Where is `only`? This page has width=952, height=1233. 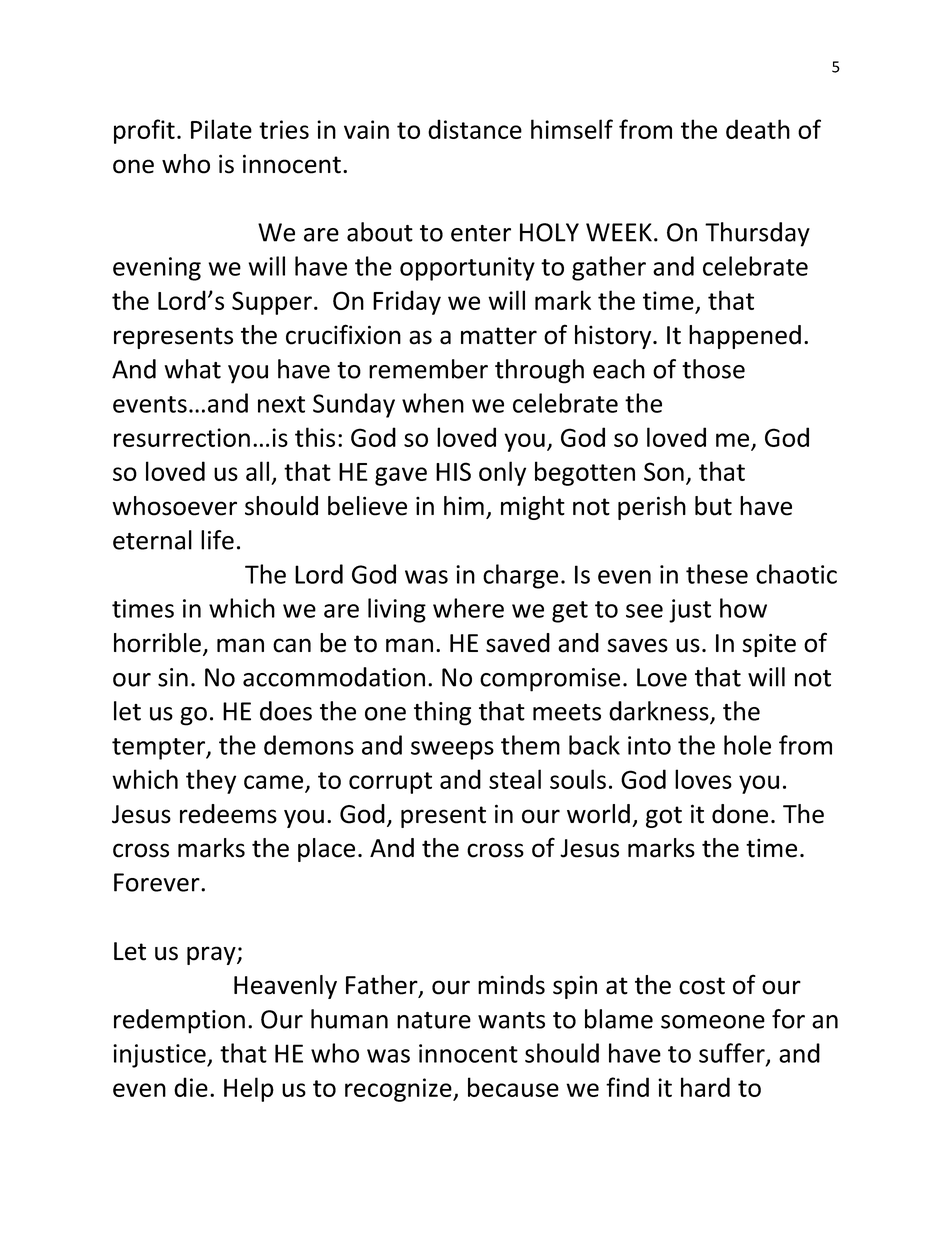 only is located at coordinates (502, 473).
